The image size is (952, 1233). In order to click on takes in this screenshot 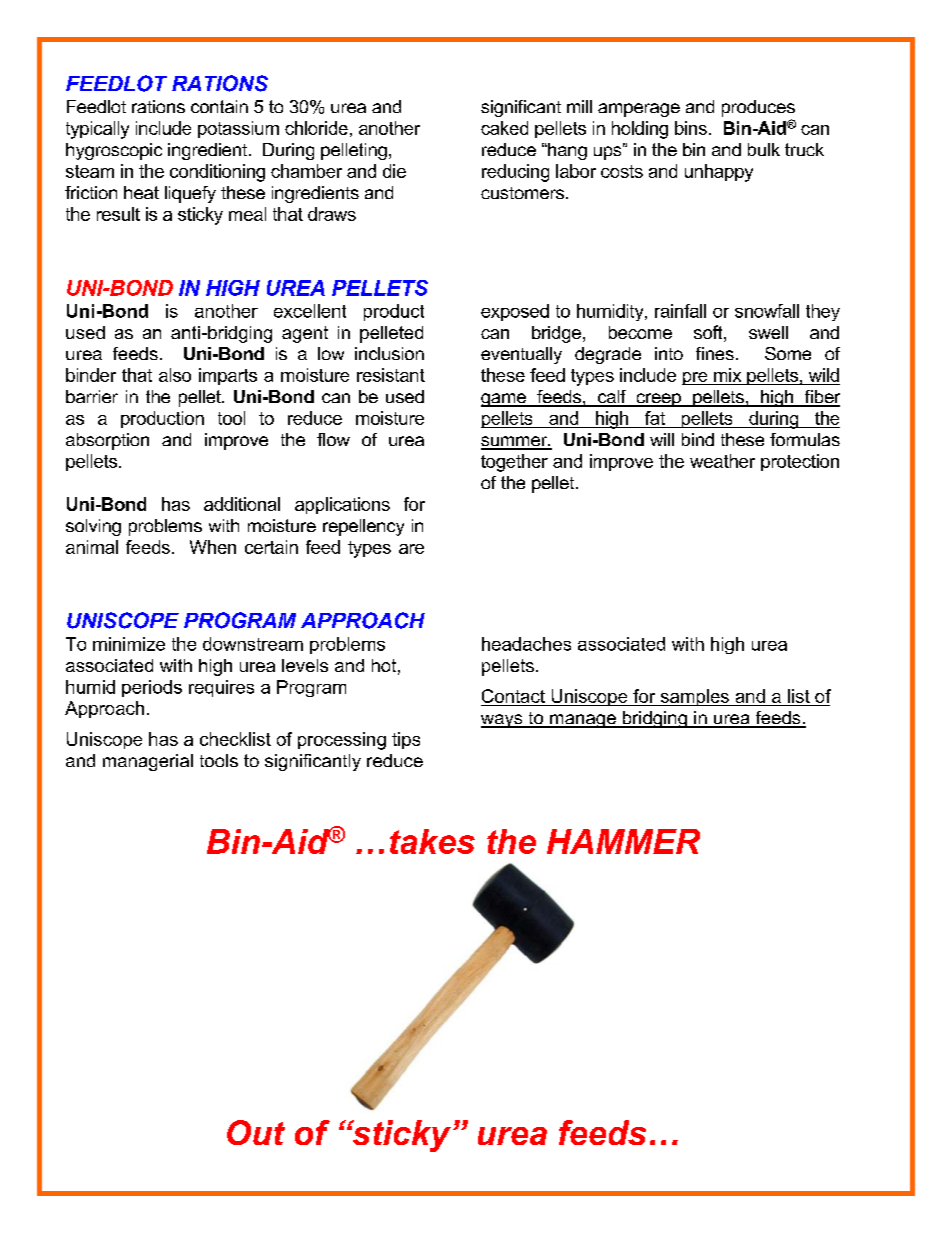, I will do `click(432, 841)`.
